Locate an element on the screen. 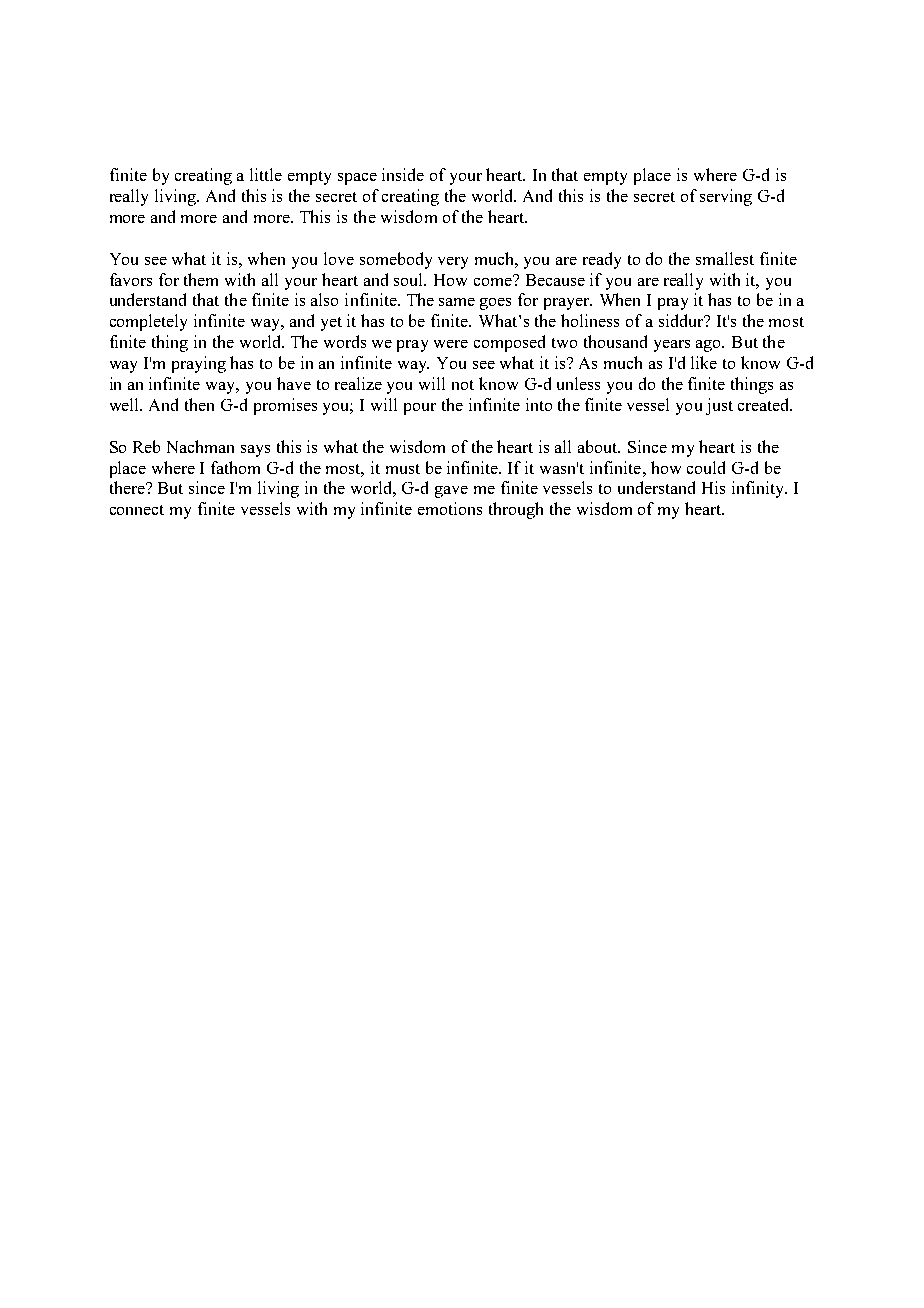 This screenshot has height=1308, width=924. them is located at coordinates (201, 279).
